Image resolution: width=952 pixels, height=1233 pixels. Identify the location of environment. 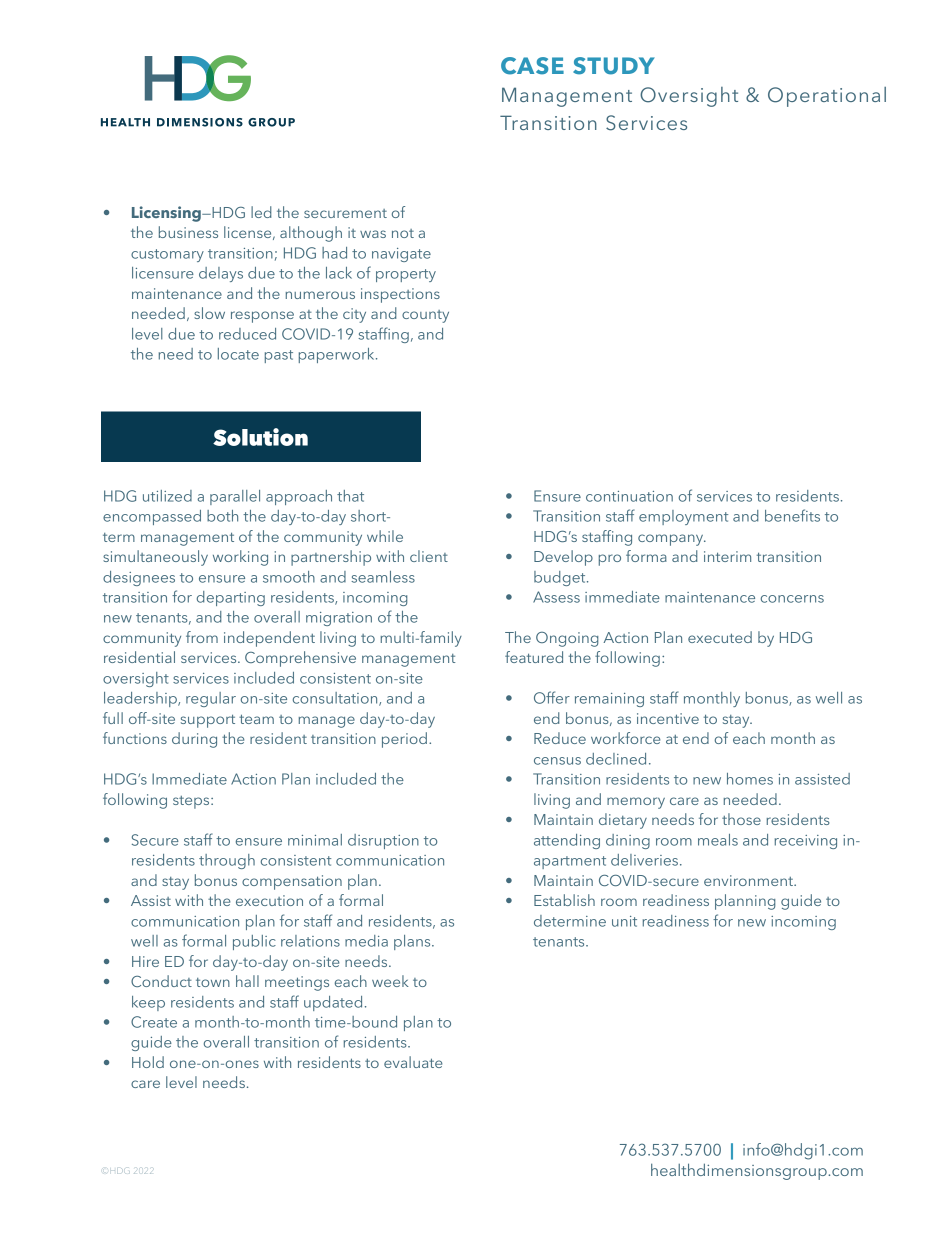
(749, 880).
